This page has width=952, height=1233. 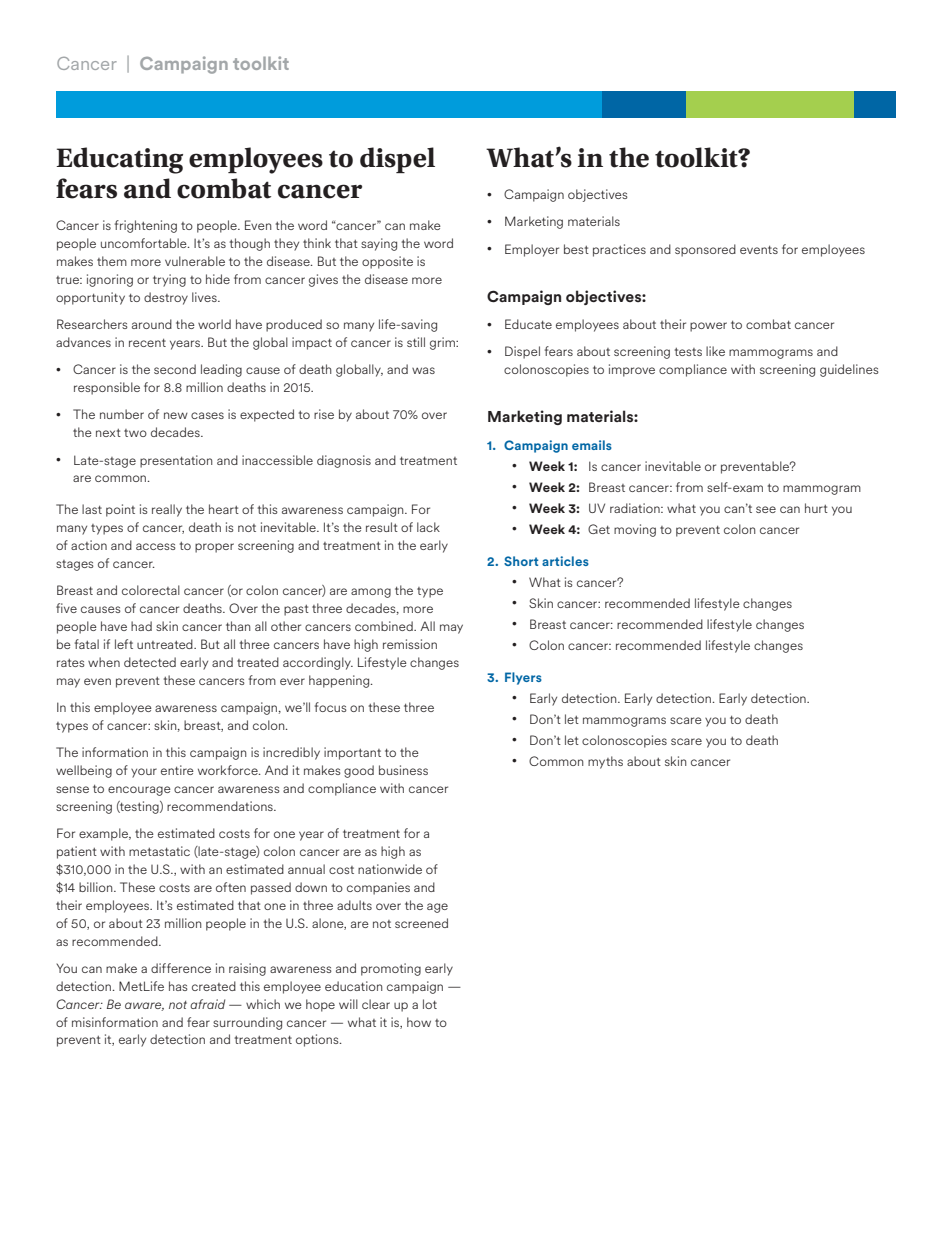 I want to click on colorectal, so click(x=151, y=590).
